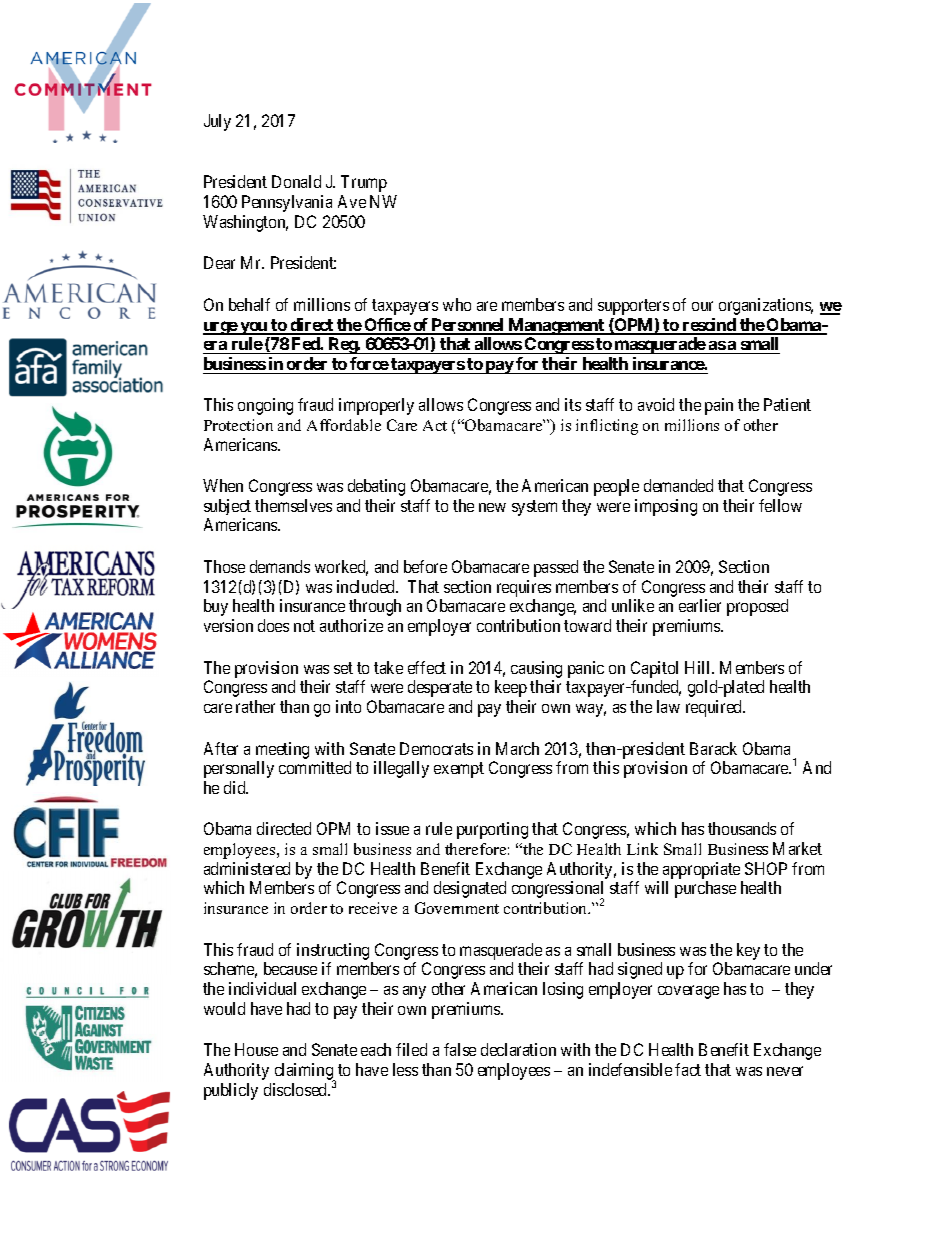  Describe the element at coordinates (296, 181) in the image. I see `Donald` at that location.
